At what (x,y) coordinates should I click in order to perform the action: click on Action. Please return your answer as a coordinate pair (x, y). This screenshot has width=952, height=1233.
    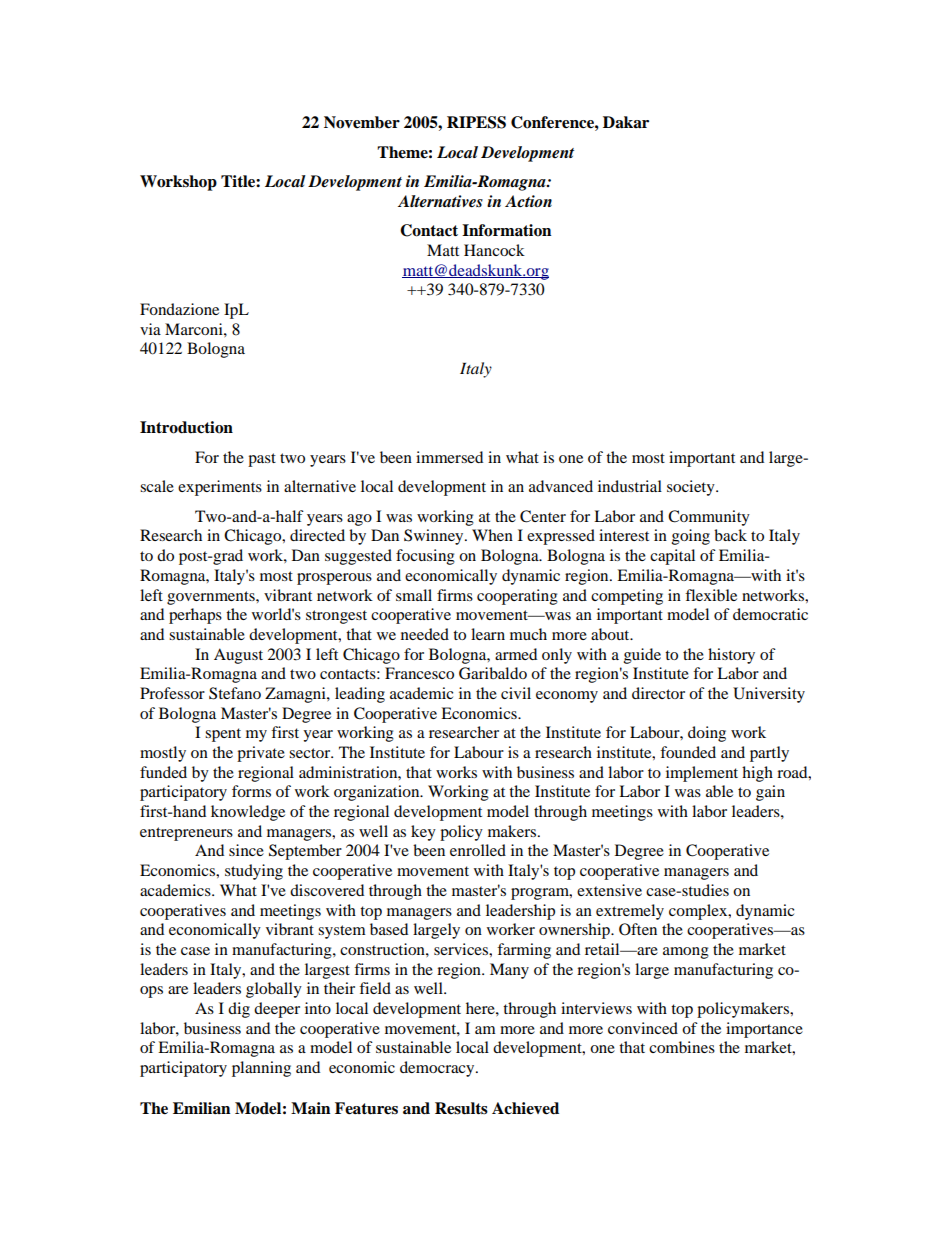
    Looking at the image, I should click on (528, 201).
